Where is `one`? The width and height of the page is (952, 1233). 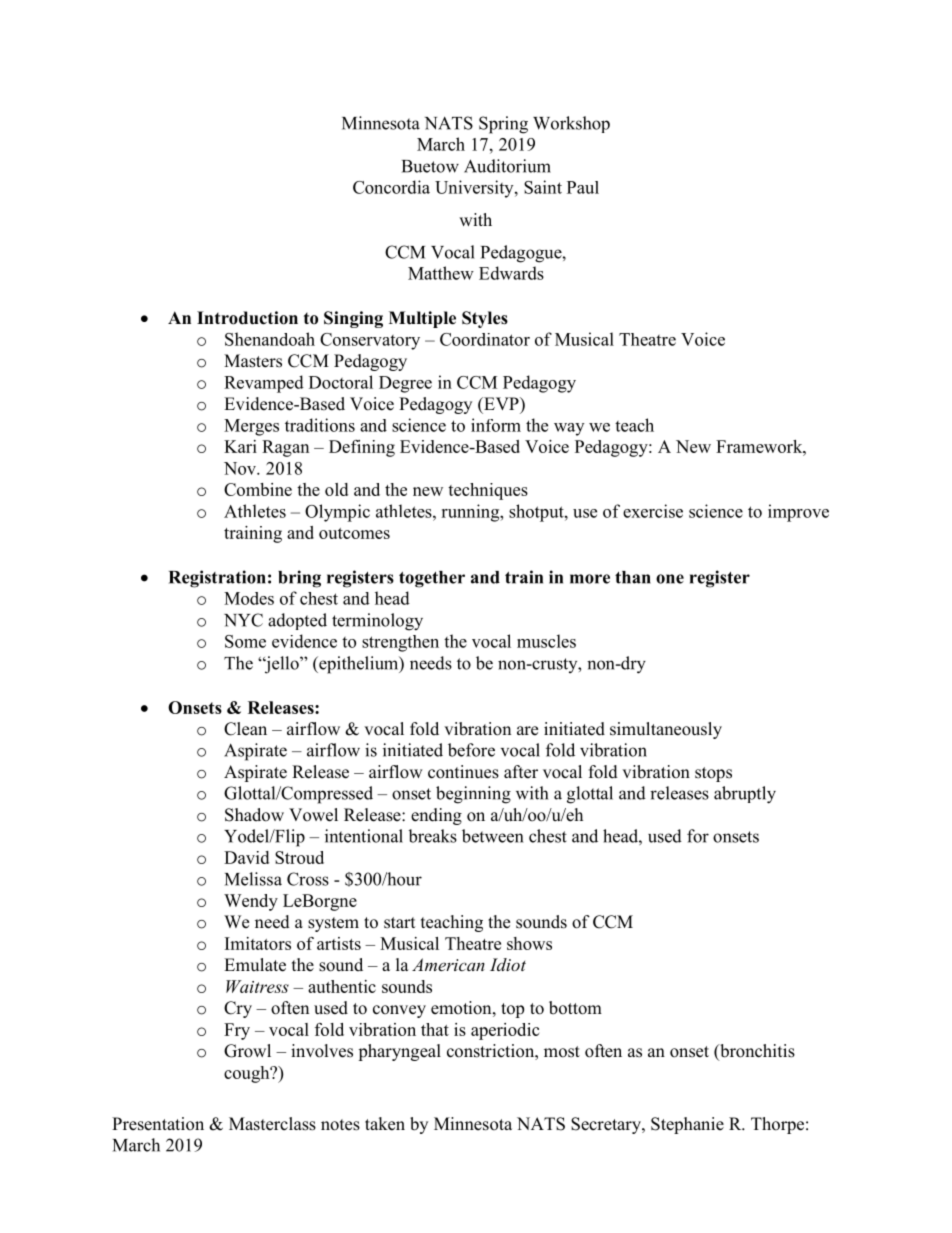 one is located at coordinates (670, 579).
